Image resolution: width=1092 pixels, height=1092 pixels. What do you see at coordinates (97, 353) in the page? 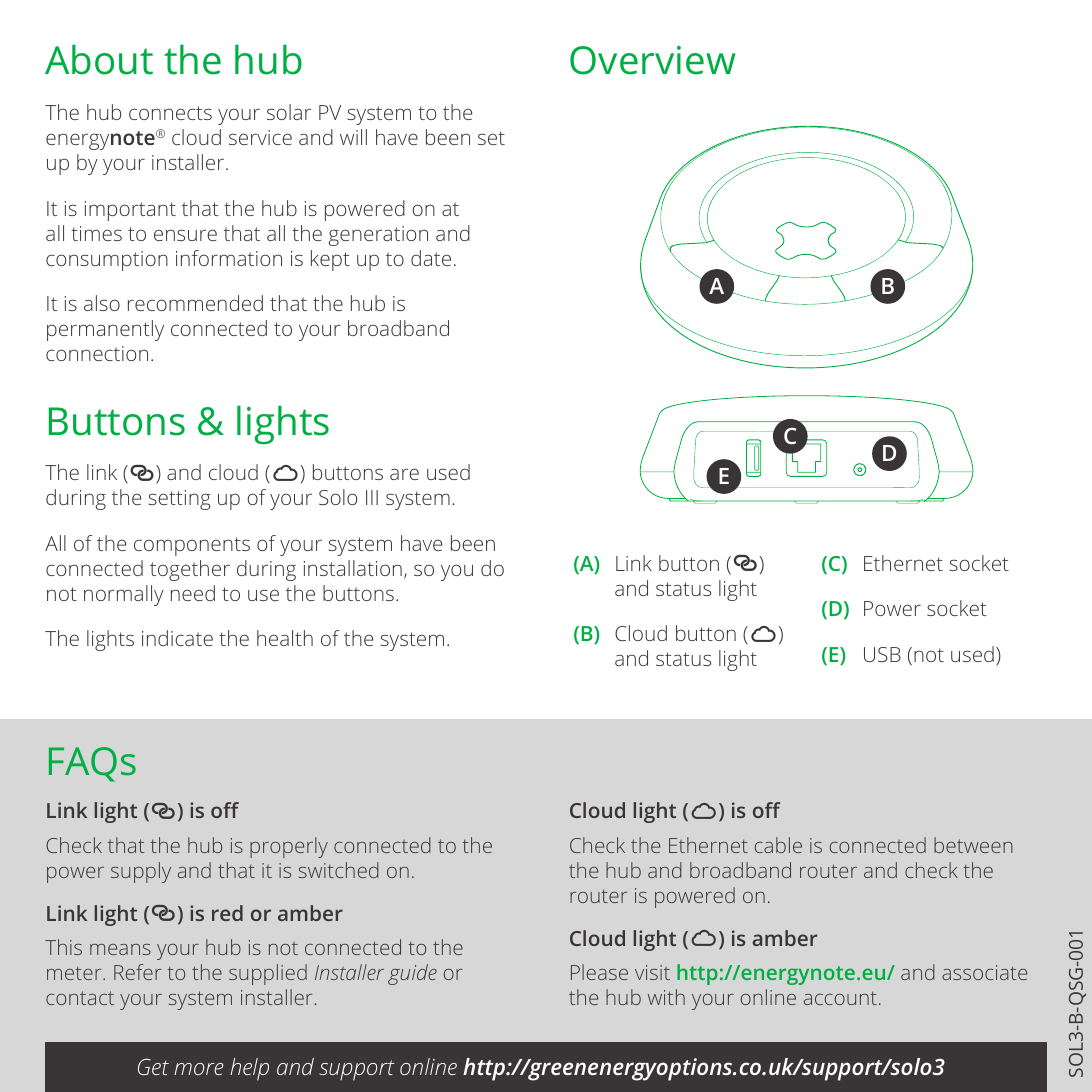
I see `connection` at bounding box center [97, 353].
